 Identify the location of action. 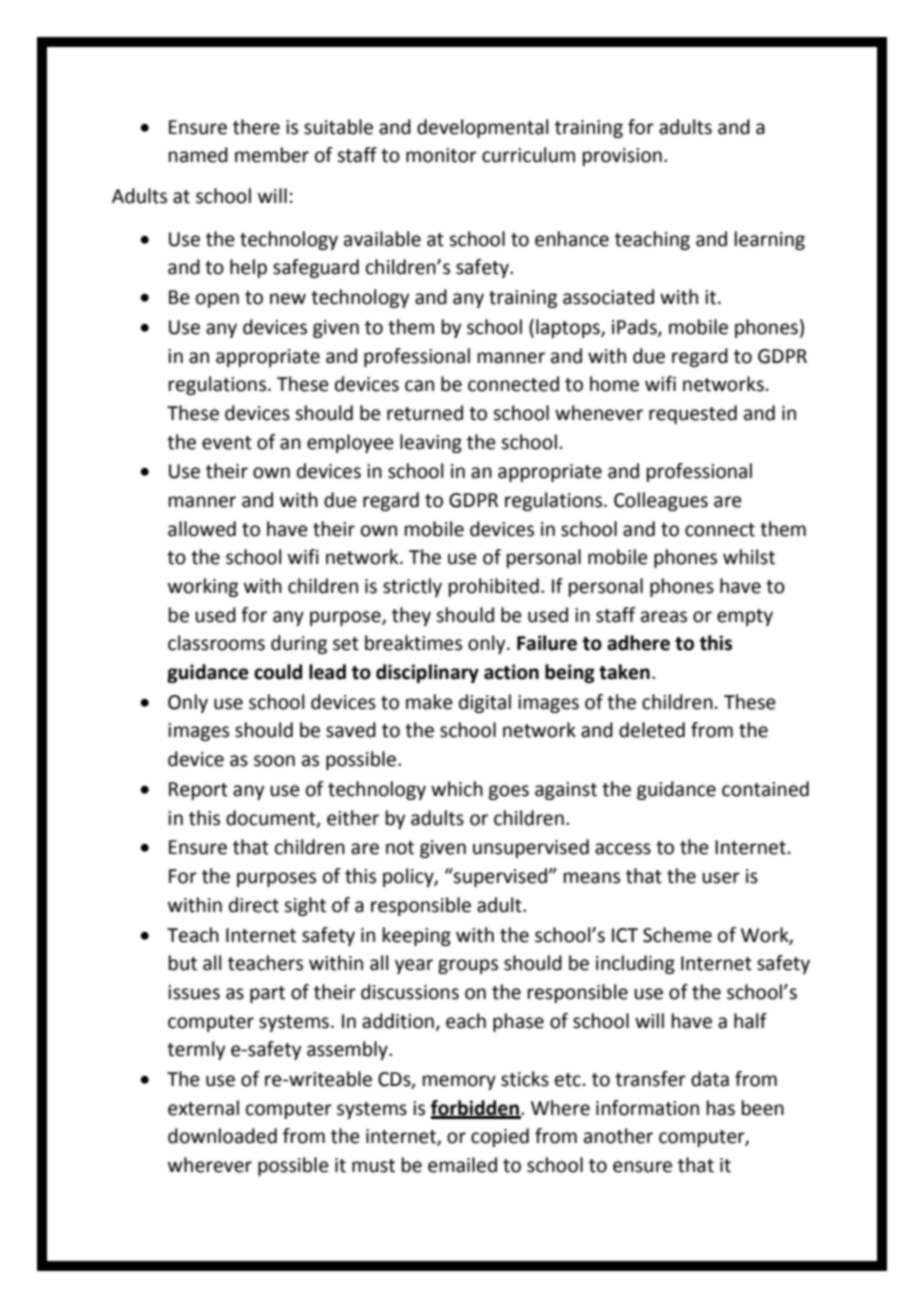
(511, 672).
